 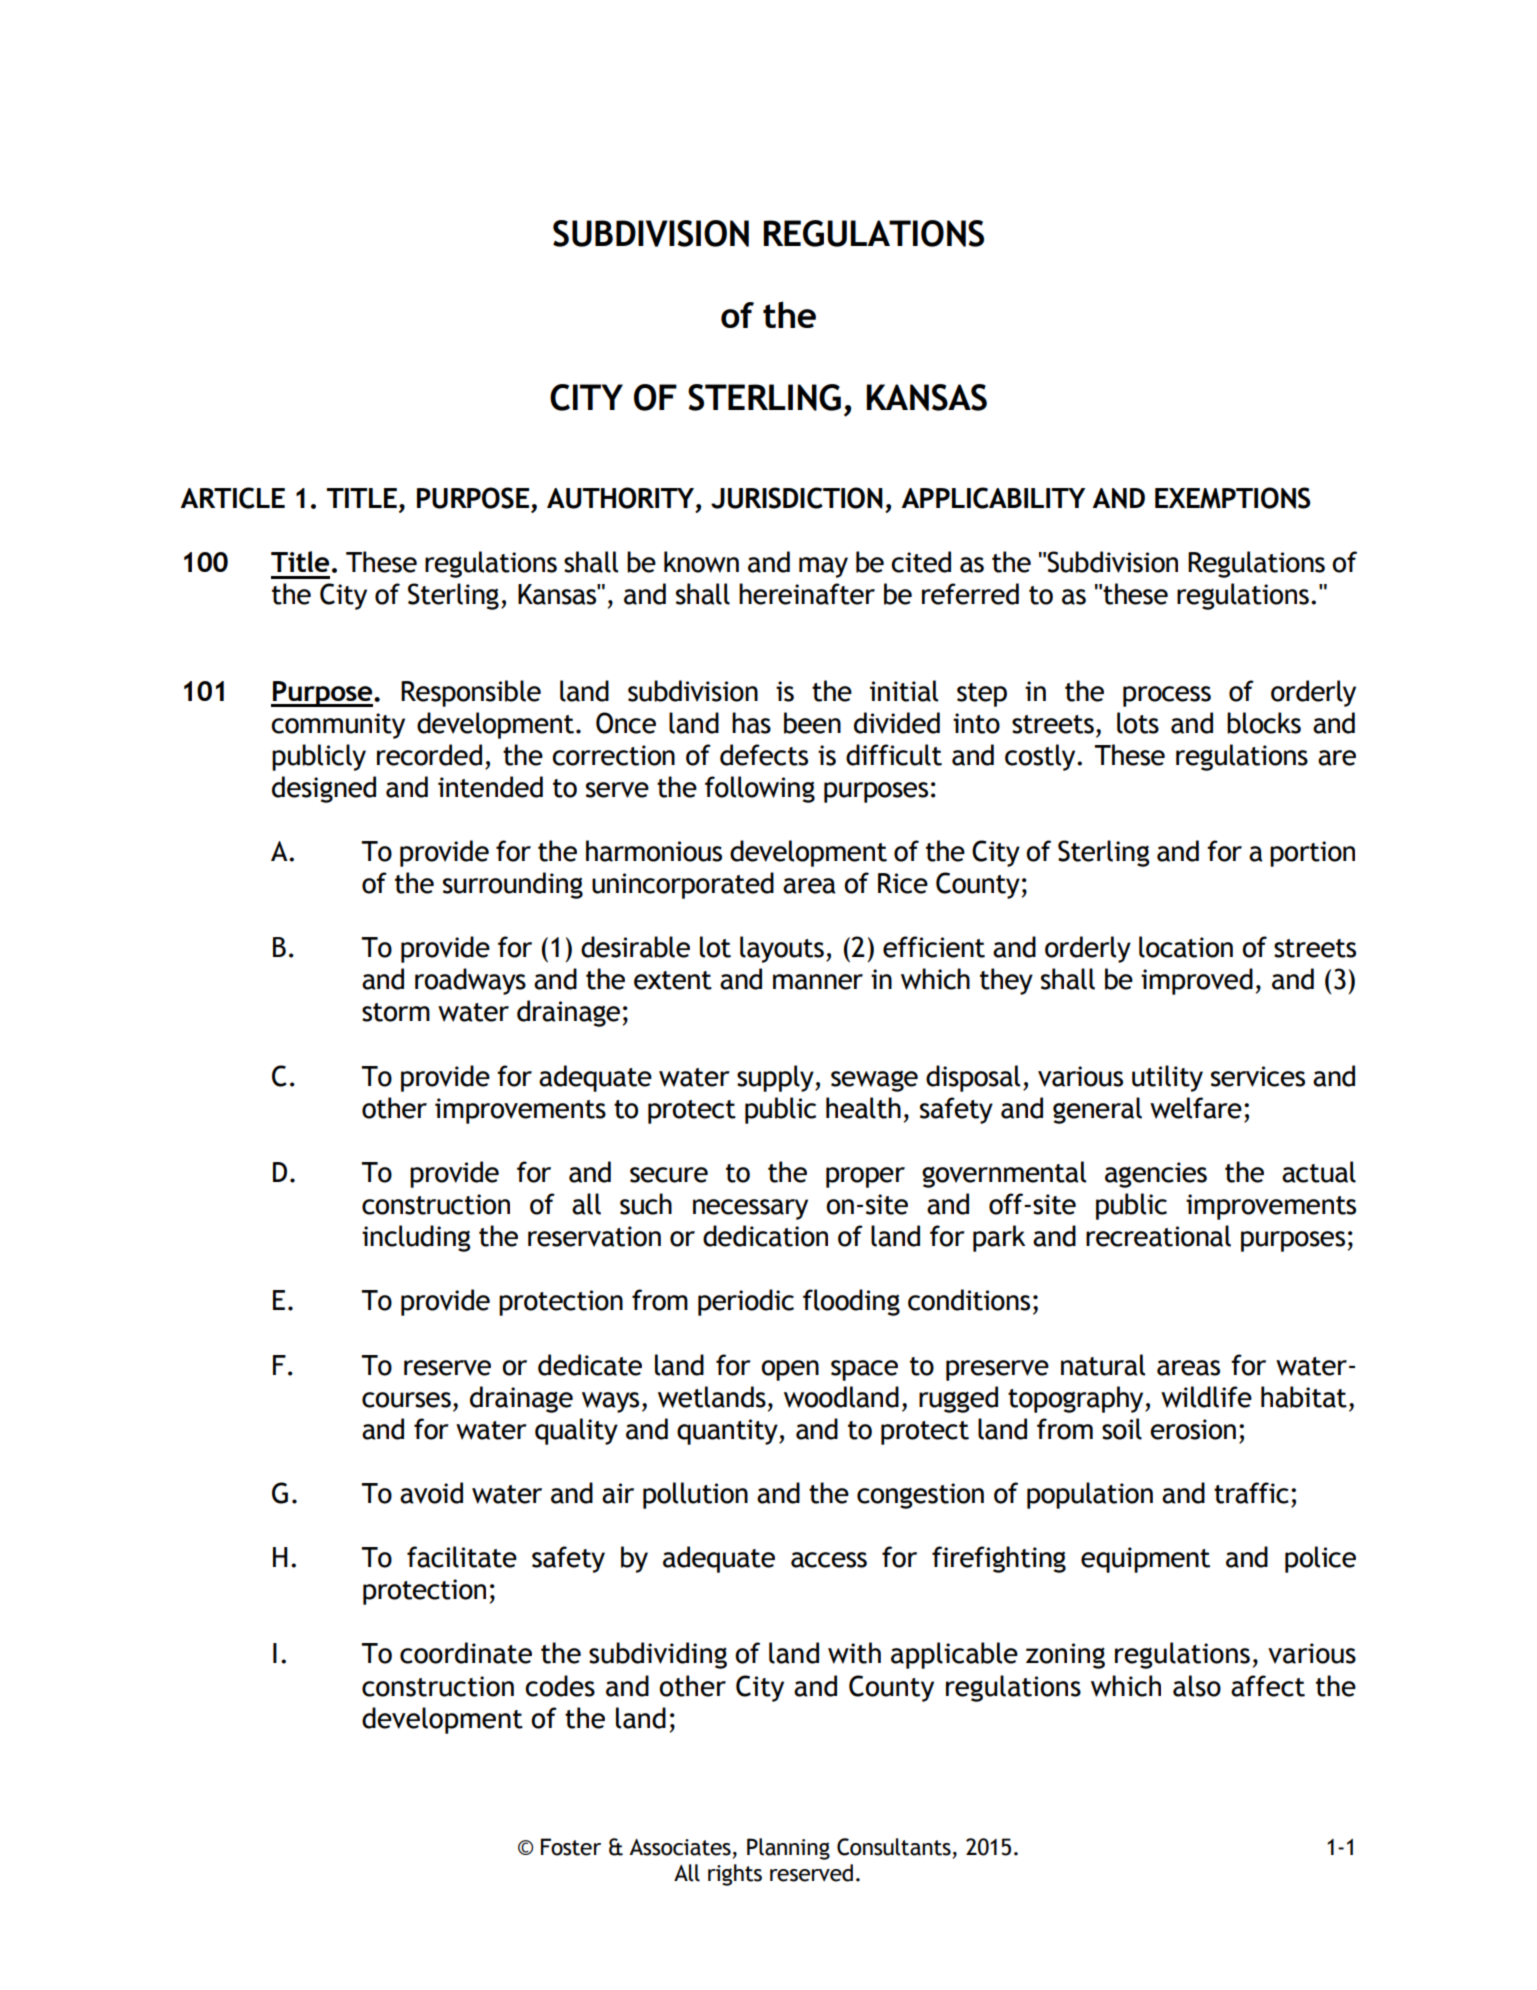 I want to click on ARTICLE, so click(x=232, y=498).
